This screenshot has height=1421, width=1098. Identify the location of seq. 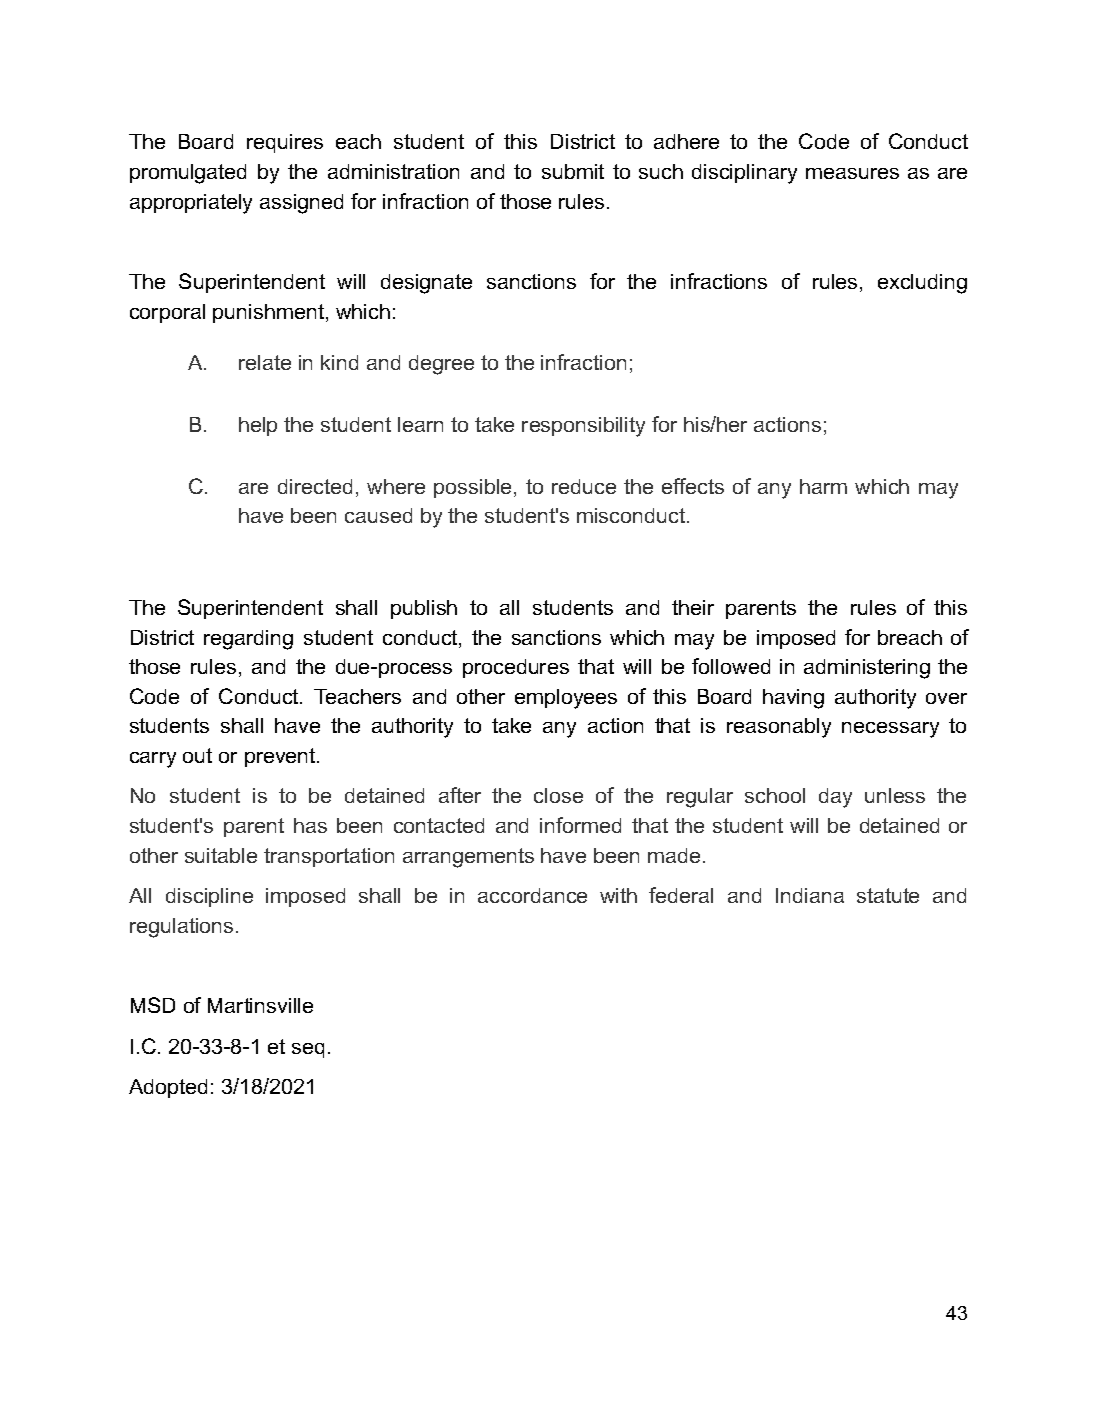
(308, 1050).
